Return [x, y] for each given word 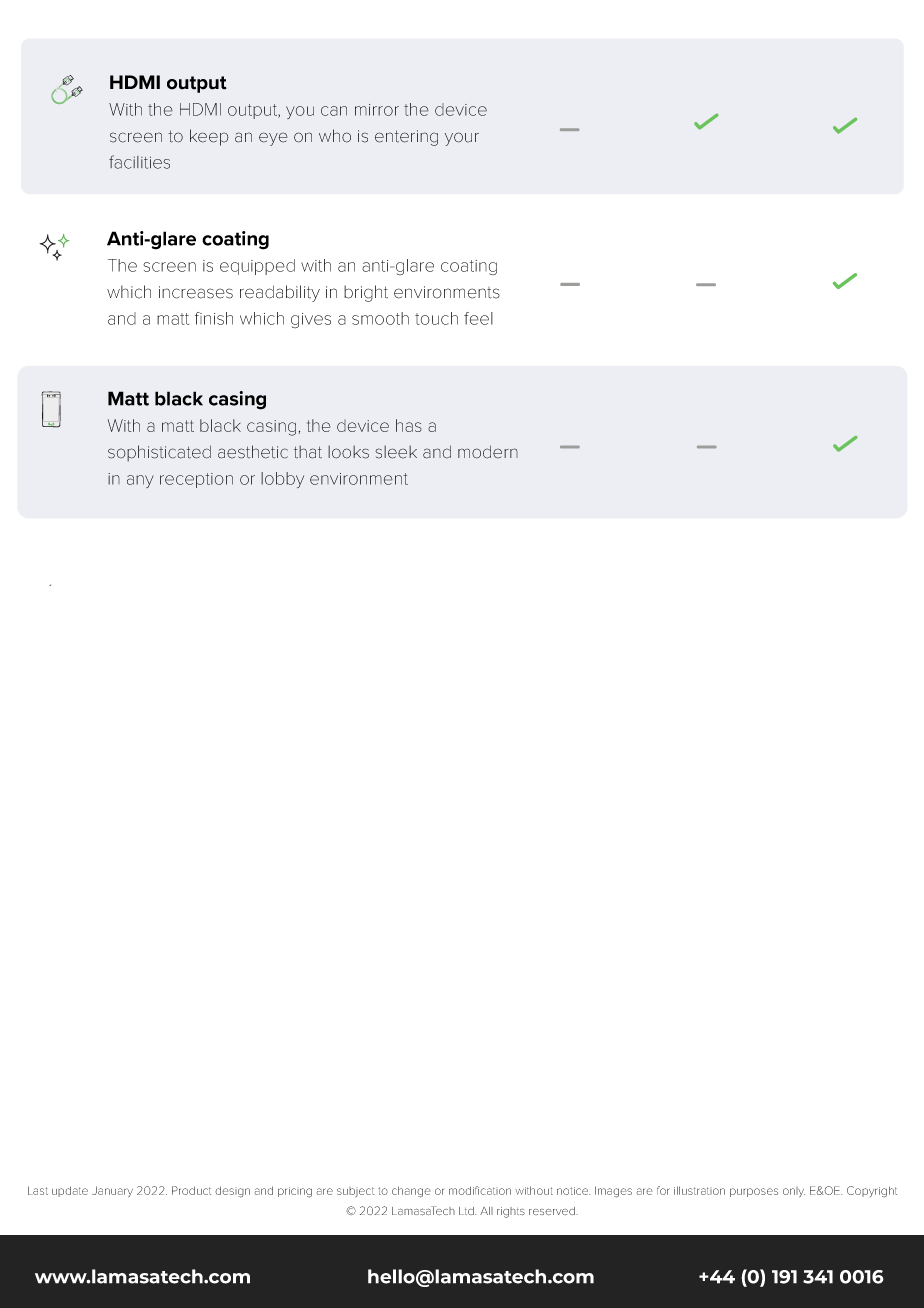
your [462, 139]
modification [480, 1190]
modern [488, 452]
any [140, 481]
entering [406, 138]
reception [196, 480]
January [112, 1191]
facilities [139, 162]
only [794, 1192]
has [409, 425]
